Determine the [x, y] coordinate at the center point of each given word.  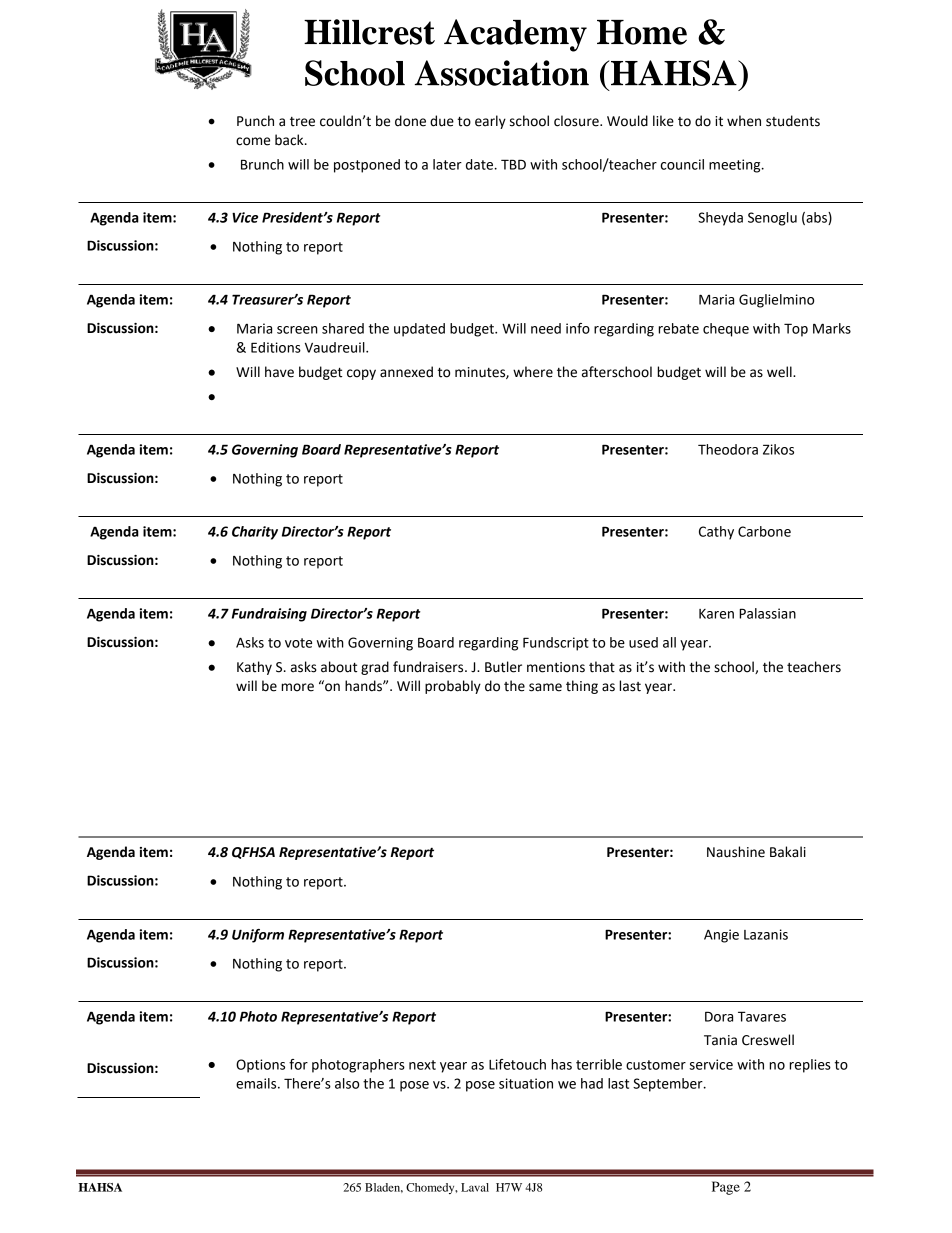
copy [361, 374]
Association [502, 73]
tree [302, 122]
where [533, 372]
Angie [721, 936]
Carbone [764, 531]
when [744, 121]
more [297, 687]
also [347, 1083]
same [545, 687]
